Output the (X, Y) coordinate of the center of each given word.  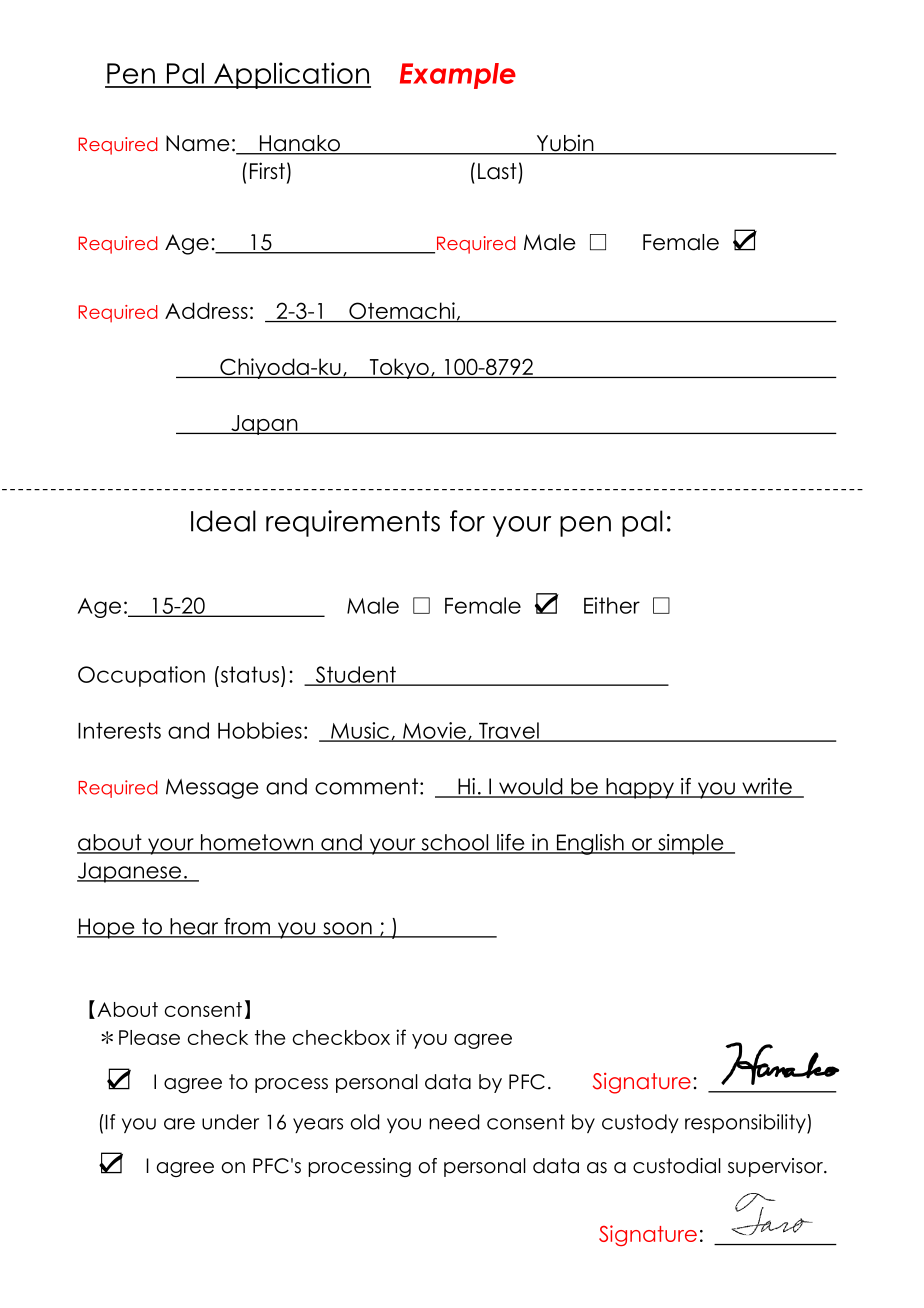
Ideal (223, 521)
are (179, 1124)
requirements (353, 523)
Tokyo (399, 368)
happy (640, 788)
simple (691, 844)
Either (612, 605)
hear (194, 927)
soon (347, 929)
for (467, 521)
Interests (119, 730)
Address (206, 310)
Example (458, 76)
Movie (434, 731)
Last (497, 171)
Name (198, 143)
